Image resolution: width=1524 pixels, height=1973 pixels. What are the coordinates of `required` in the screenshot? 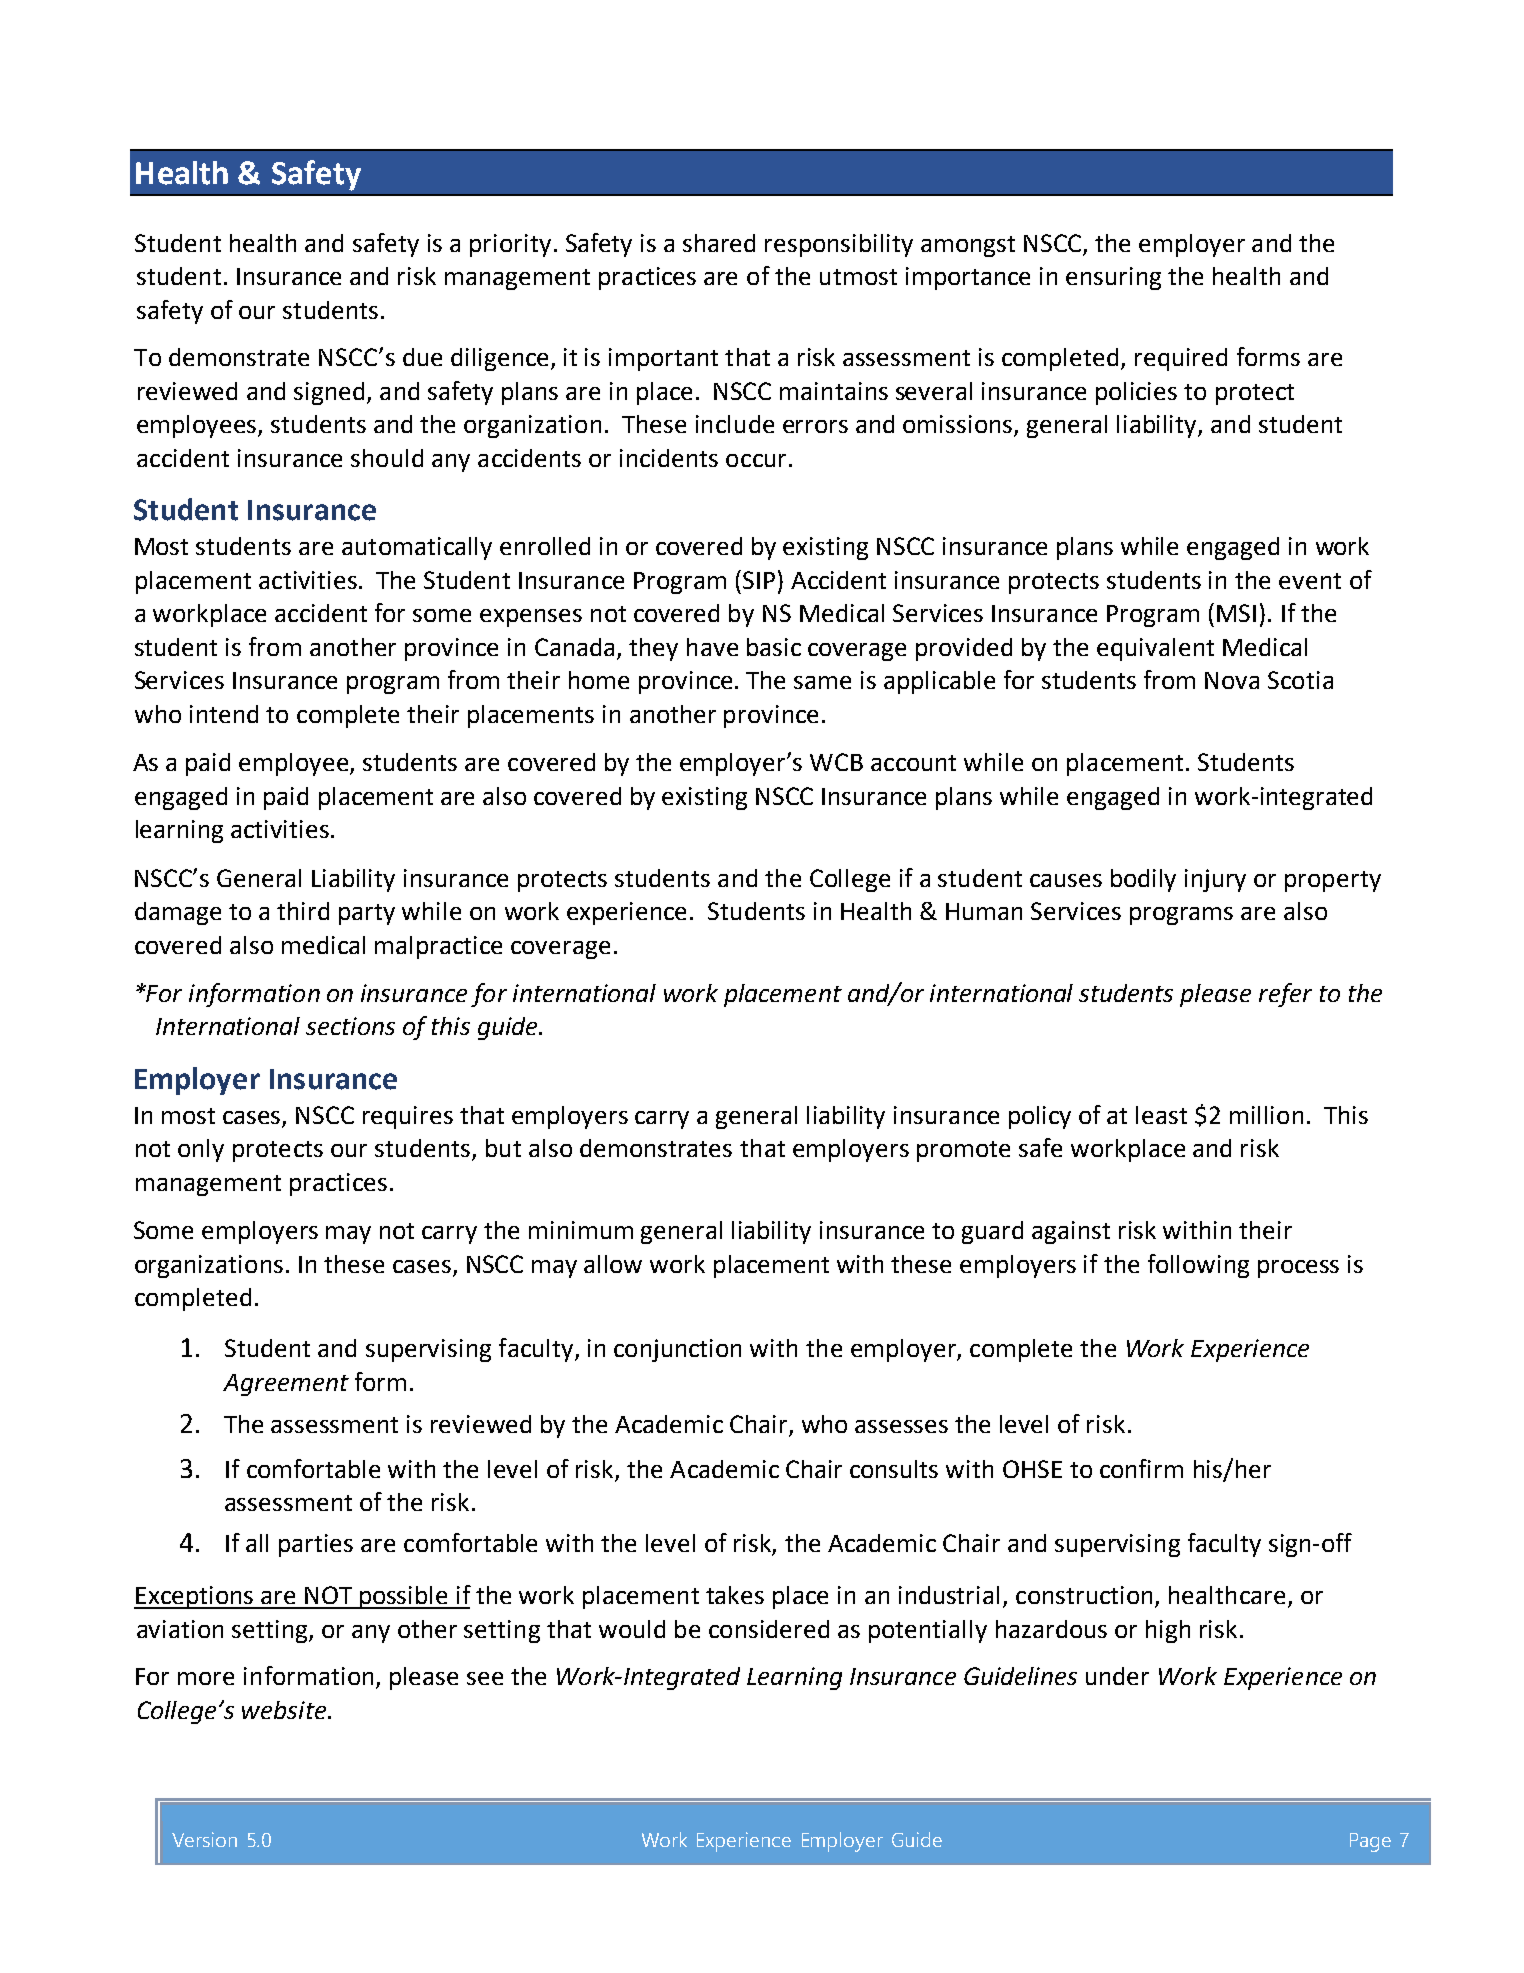 It's located at (1181, 359).
